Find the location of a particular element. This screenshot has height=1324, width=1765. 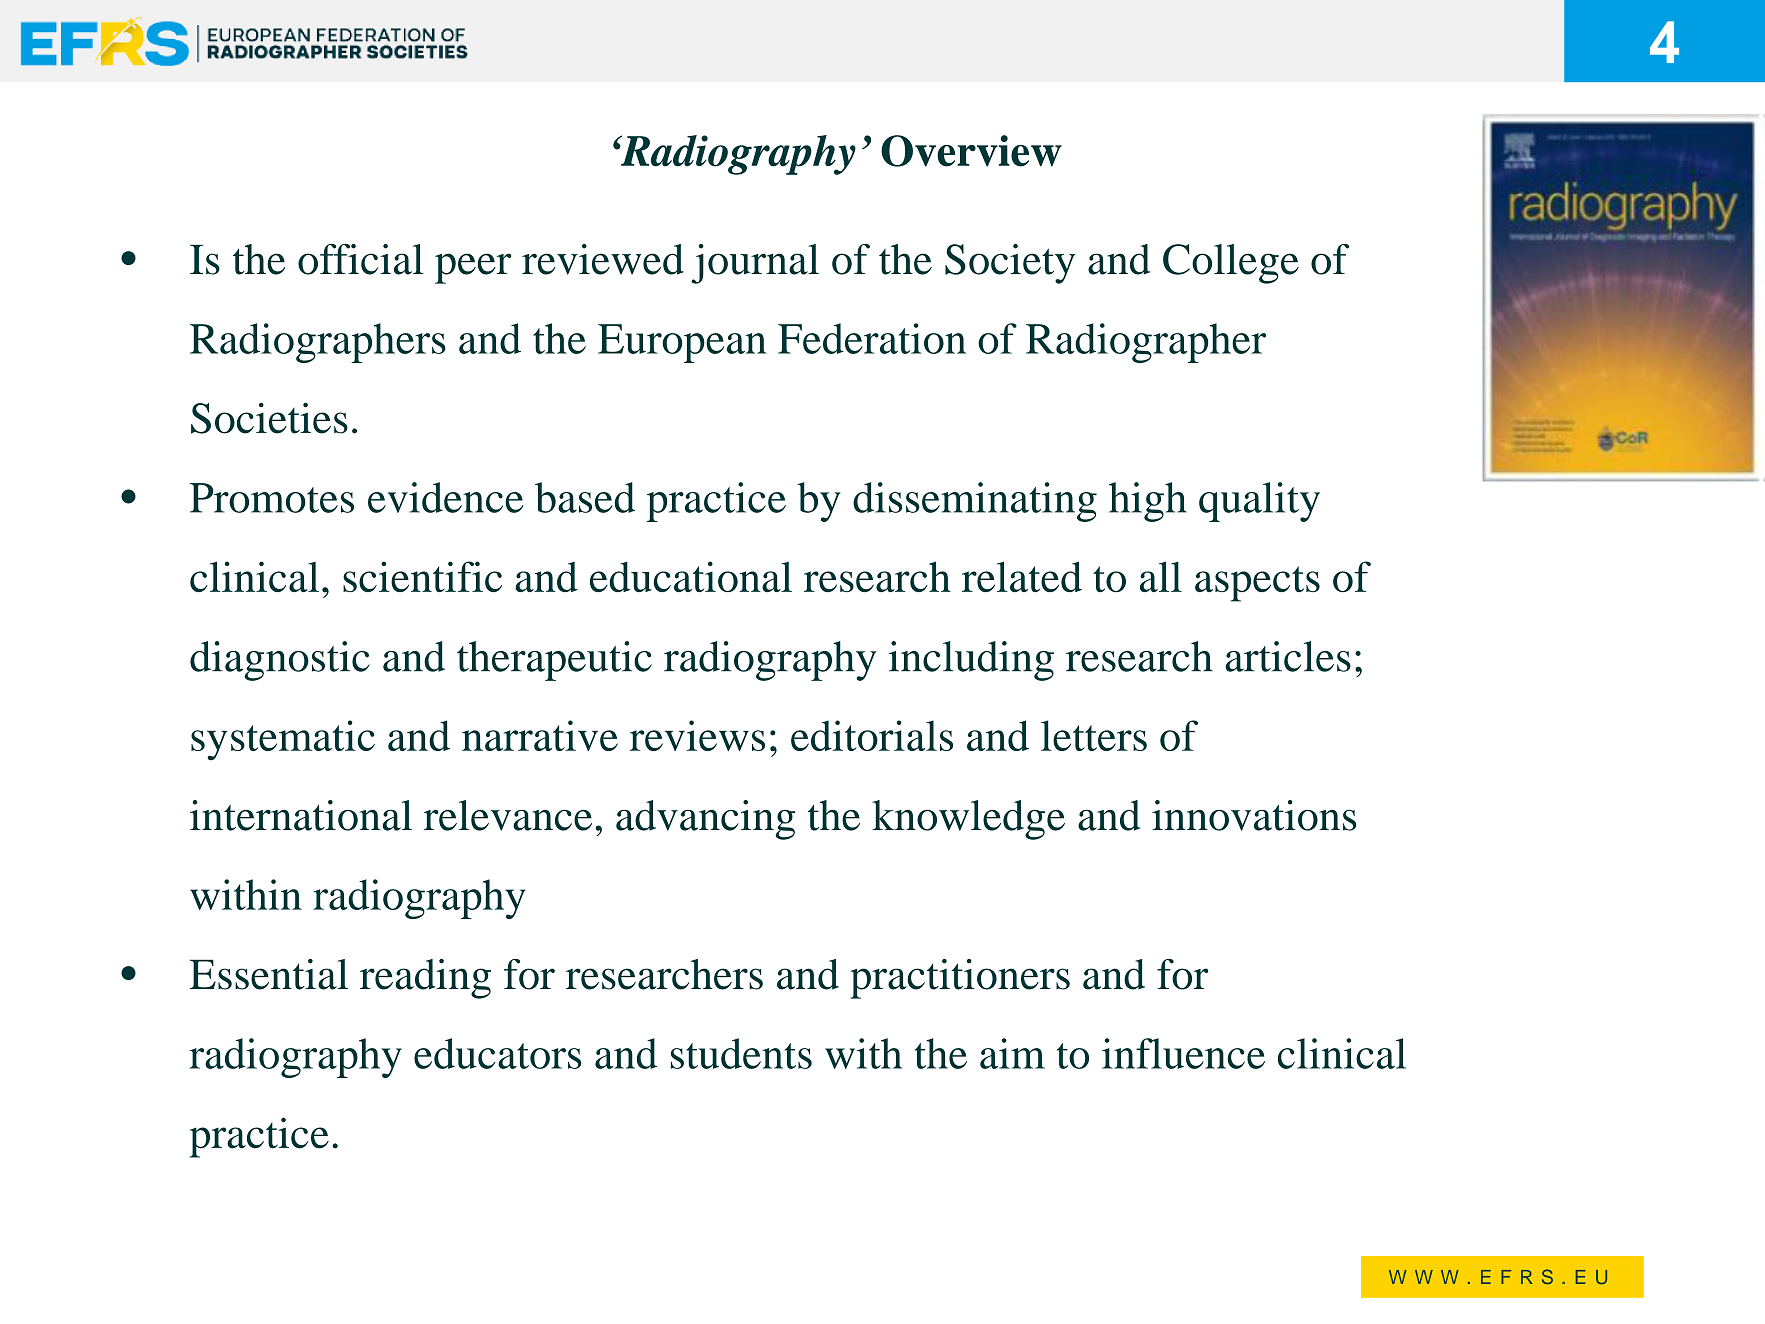

reading is located at coordinates (425, 979).
